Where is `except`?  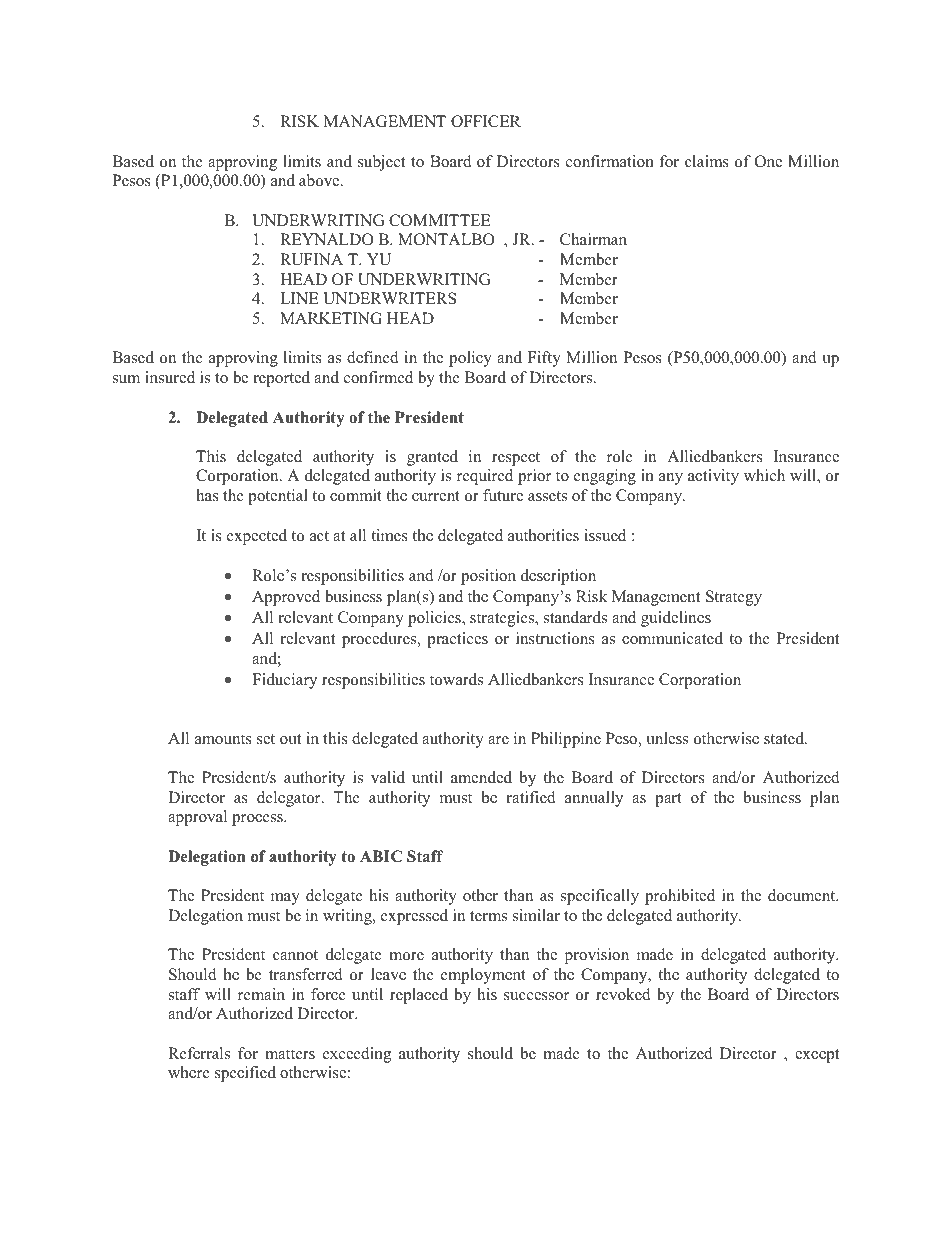
except is located at coordinates (817, 1056).
